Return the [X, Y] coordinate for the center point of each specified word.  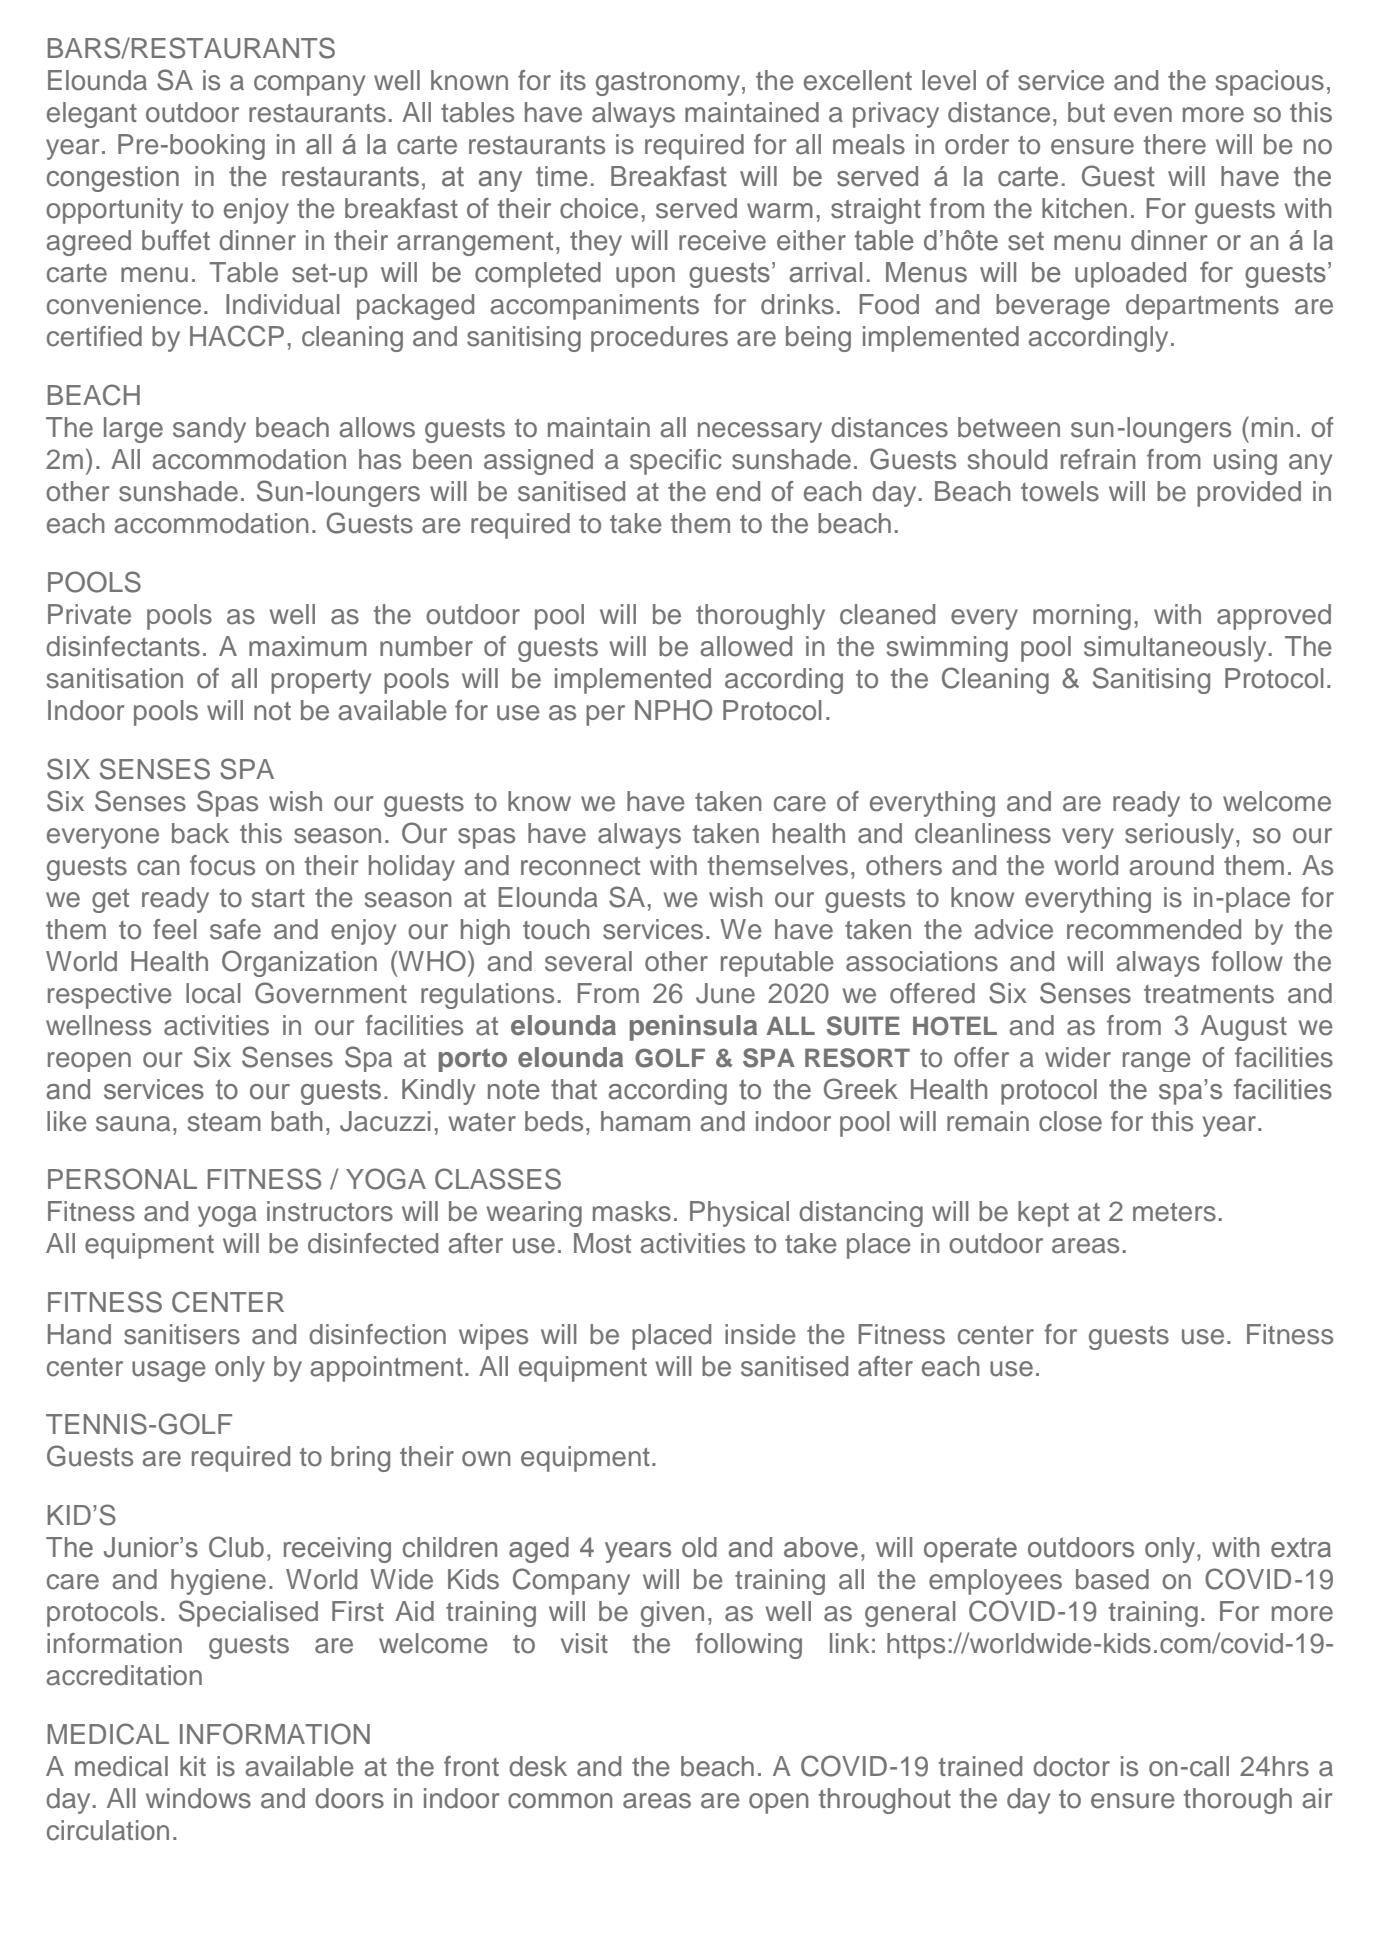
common [560, 1801]
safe [235, 929]
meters [1174, 1212]
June [725, 993]
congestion [113, 179]
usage [169, 1371]
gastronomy [668, 84]
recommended [1154, 929]
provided [1249, 494]
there [1175, 144]
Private [89, 614]
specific [676, 462]
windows [198, 1798]
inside [760, 1334]
